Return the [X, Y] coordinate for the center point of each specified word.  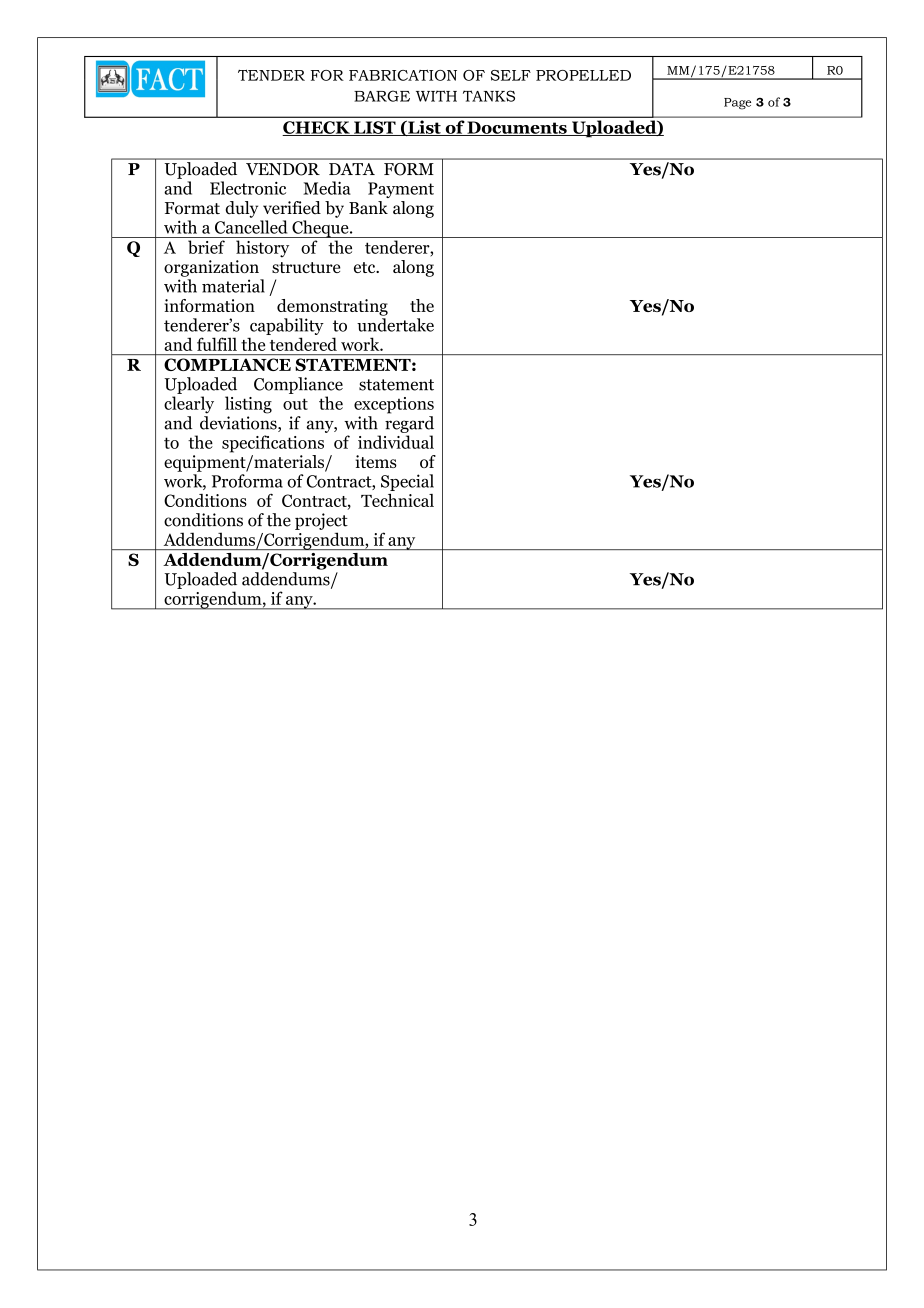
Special [407, 482]
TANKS [489, 96]
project [321, 521]
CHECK [317, 128]
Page [737, 104]
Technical [397, 500]
